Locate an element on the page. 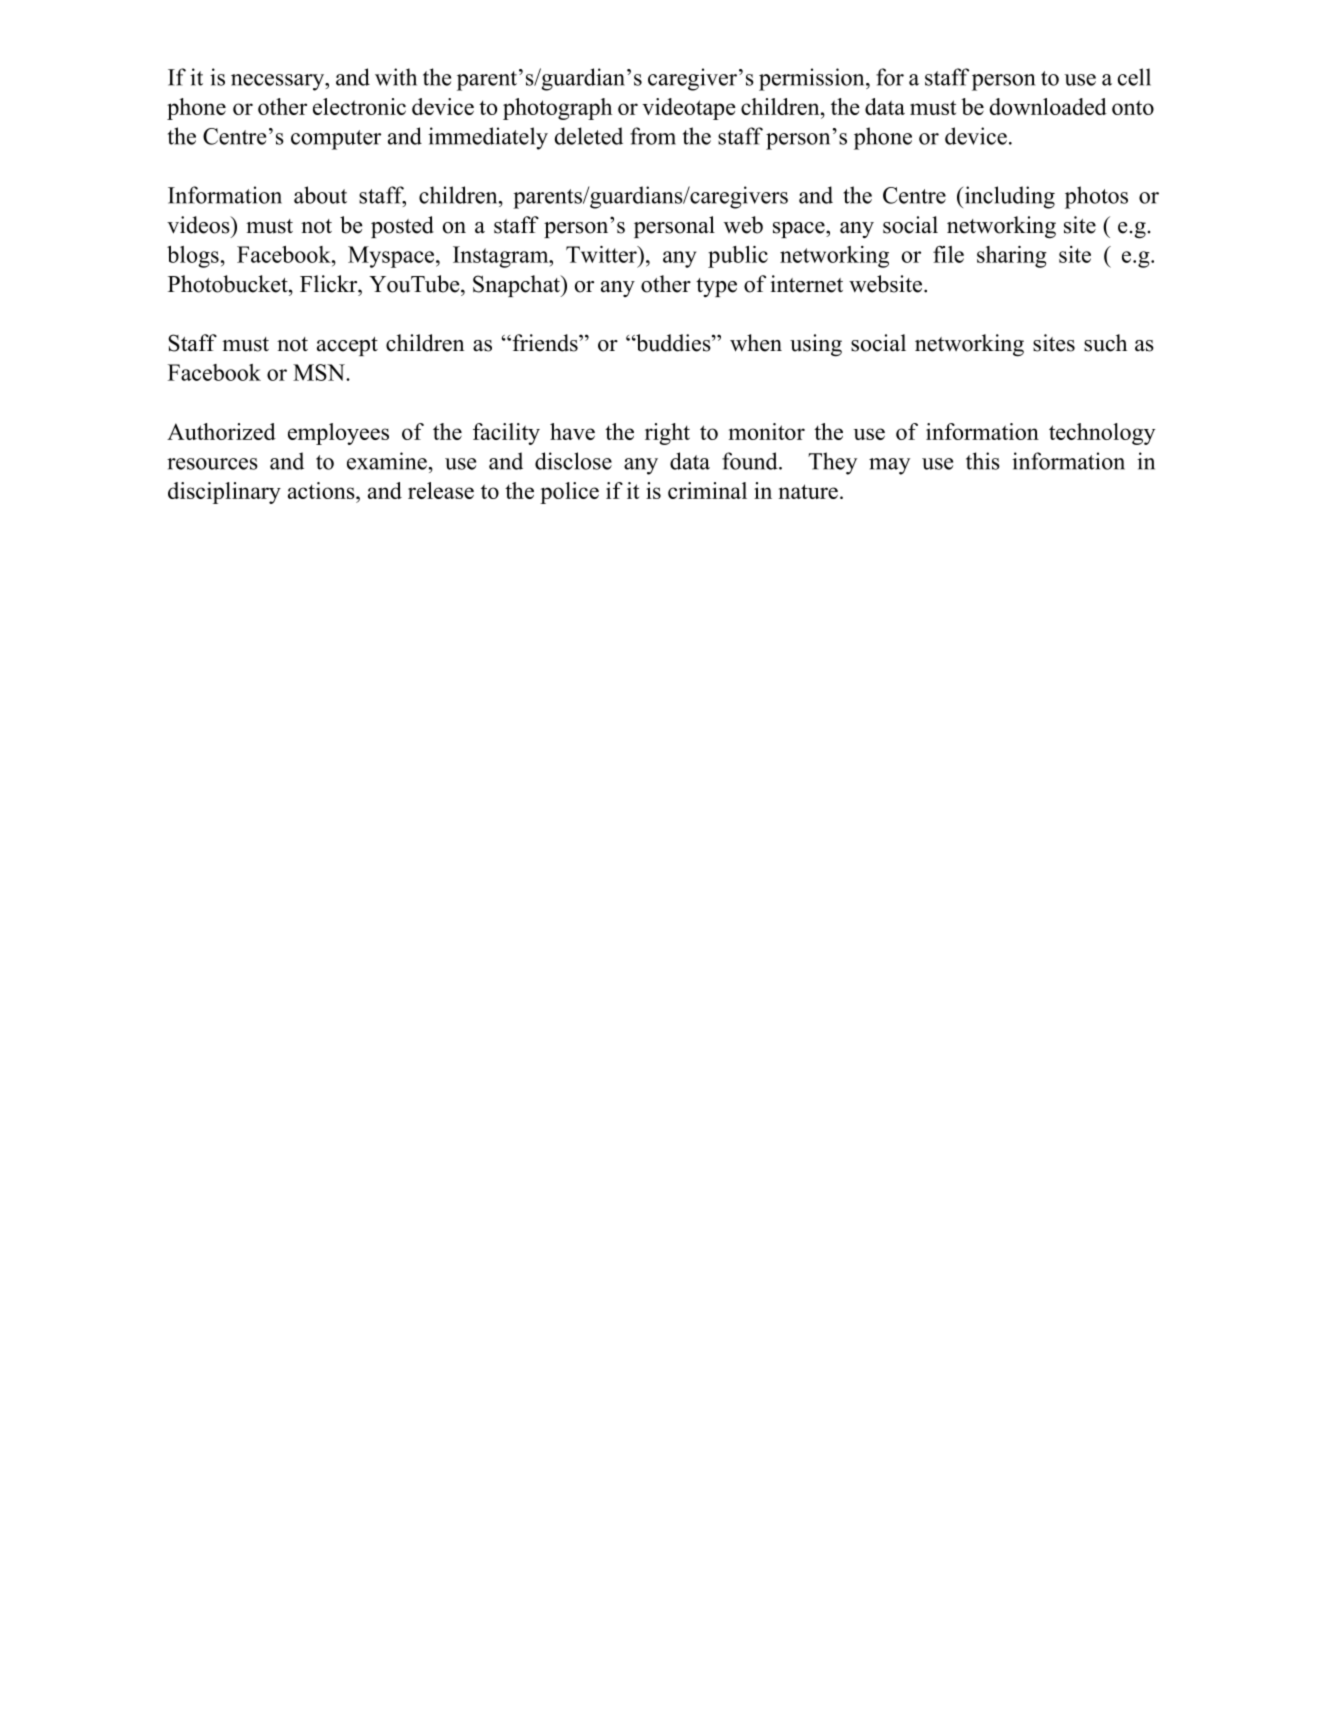 This image has width=1339, height=1733. electronic is located at coordinates (359, 106).
